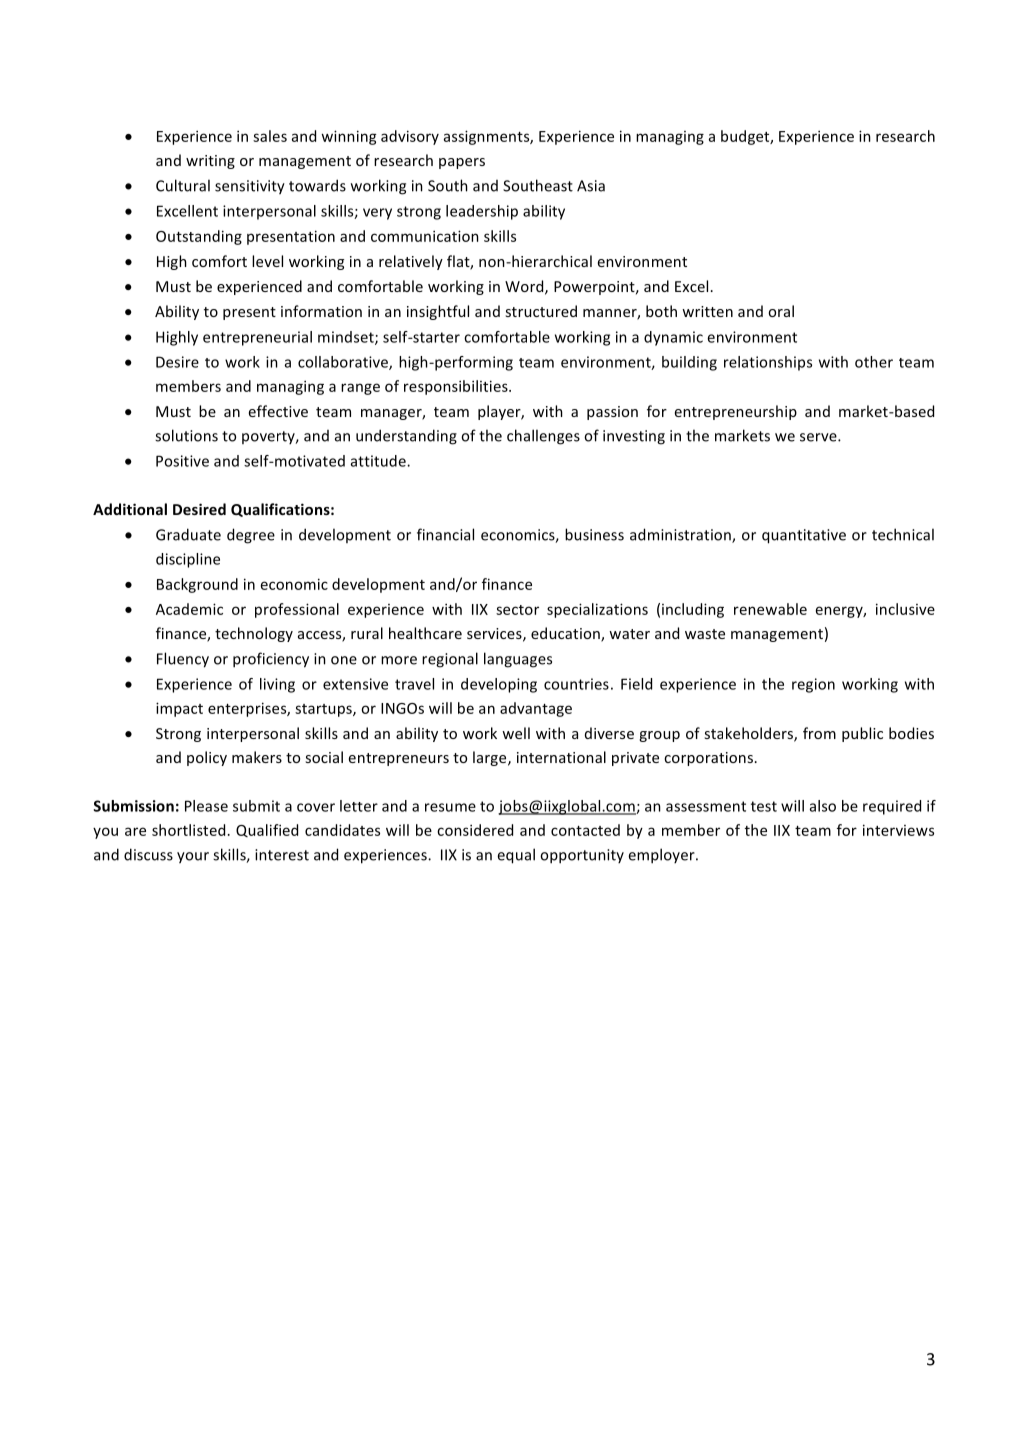 The image size is (1029, 1455). What do you see at coordinates (210, 162) in the screenshot?
I see `writing` at bounding box center [210, 162].
